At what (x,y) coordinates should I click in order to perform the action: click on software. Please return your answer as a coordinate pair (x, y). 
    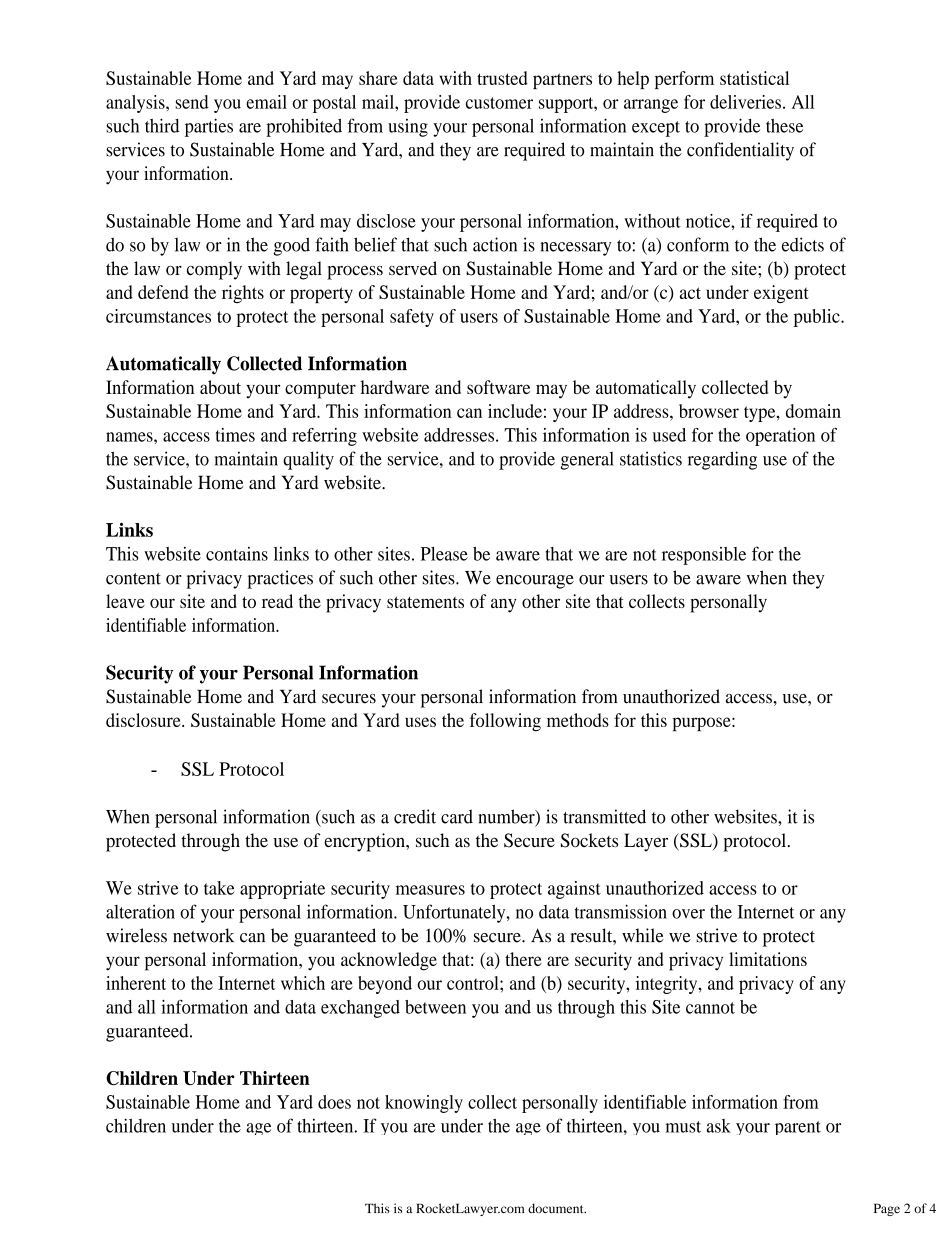
    Looking at the image, I should click on (498, 387).
